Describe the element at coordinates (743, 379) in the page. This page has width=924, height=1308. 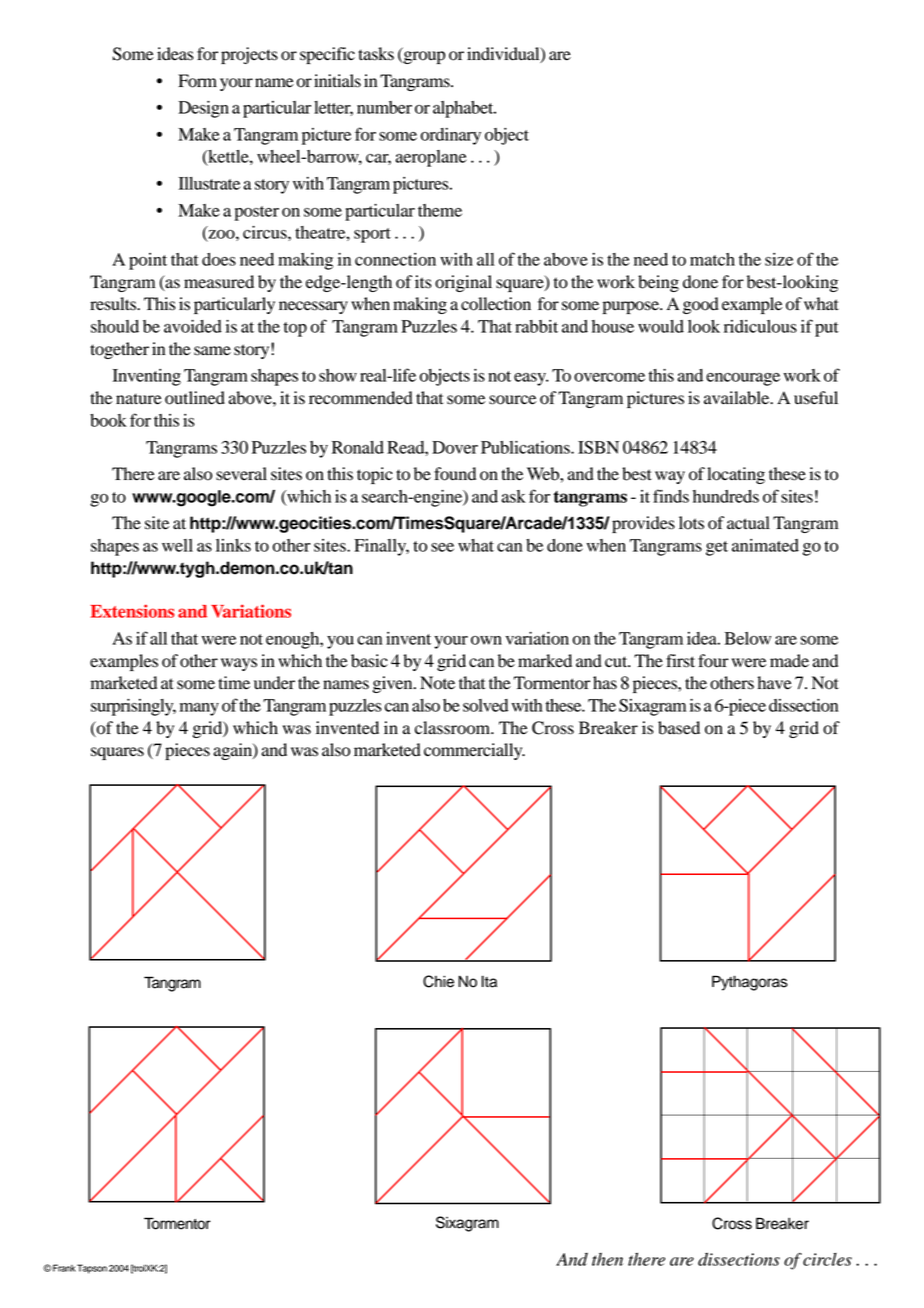
I see `encourage` at that location.
